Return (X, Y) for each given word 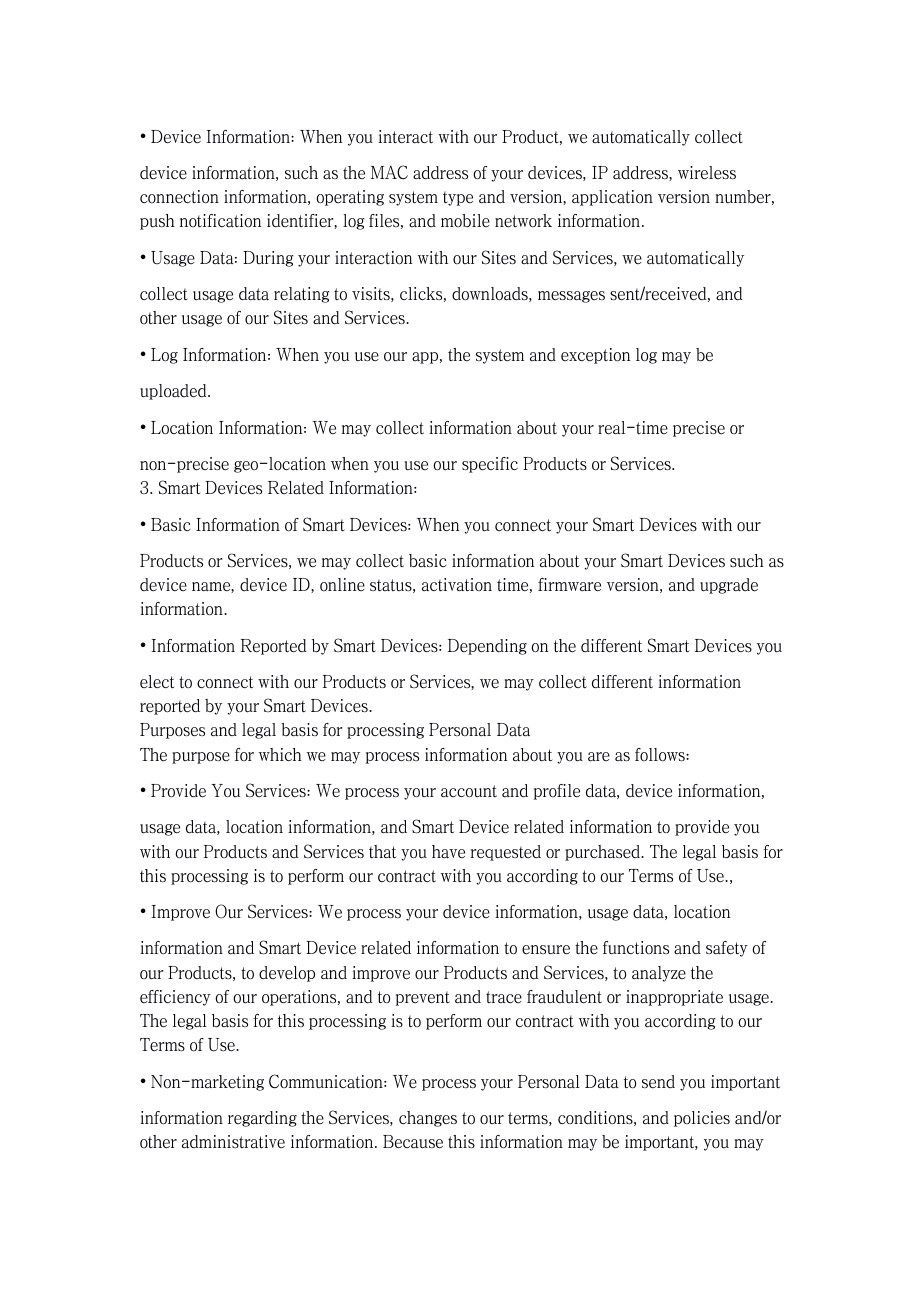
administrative (233, 1142)
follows (661, 754)
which (280, 754)
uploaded (174, 392)
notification (220, 221)
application (612, 198)
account (469, 791)
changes (428, 1119)
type (458, 198)
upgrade (729, 586)
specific (490, 465)
